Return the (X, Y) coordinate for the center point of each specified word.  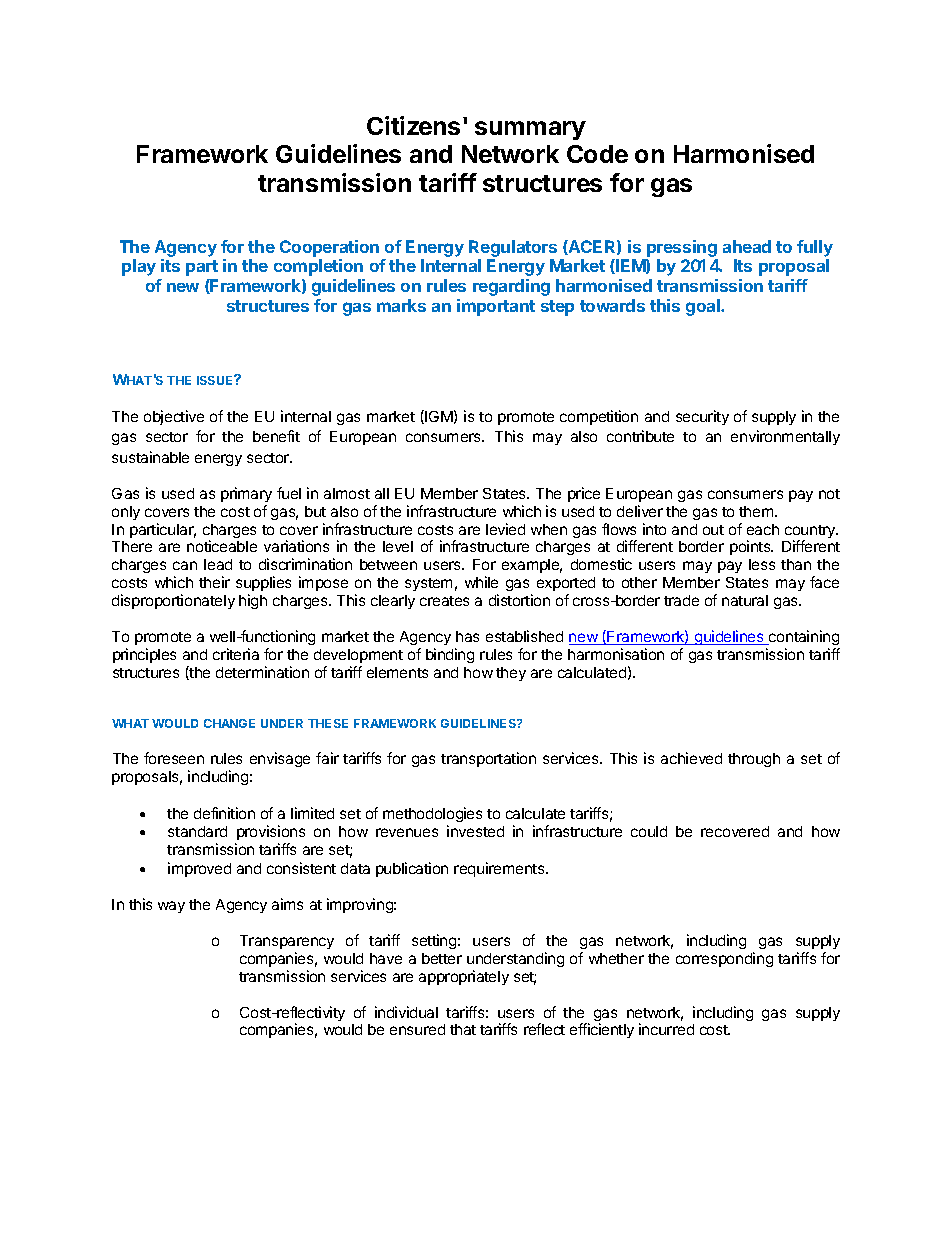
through (754, 760)
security (702, 417)
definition (224, 813)
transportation (488, 759)
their (214, 582)
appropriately (464, 977)
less (762, 564)
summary (530, 130)
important (496, 307)
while (481, 582)
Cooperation (329, 248)
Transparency (287, 942)
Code (597, 154)
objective (174, 417)
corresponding (724, 959)
